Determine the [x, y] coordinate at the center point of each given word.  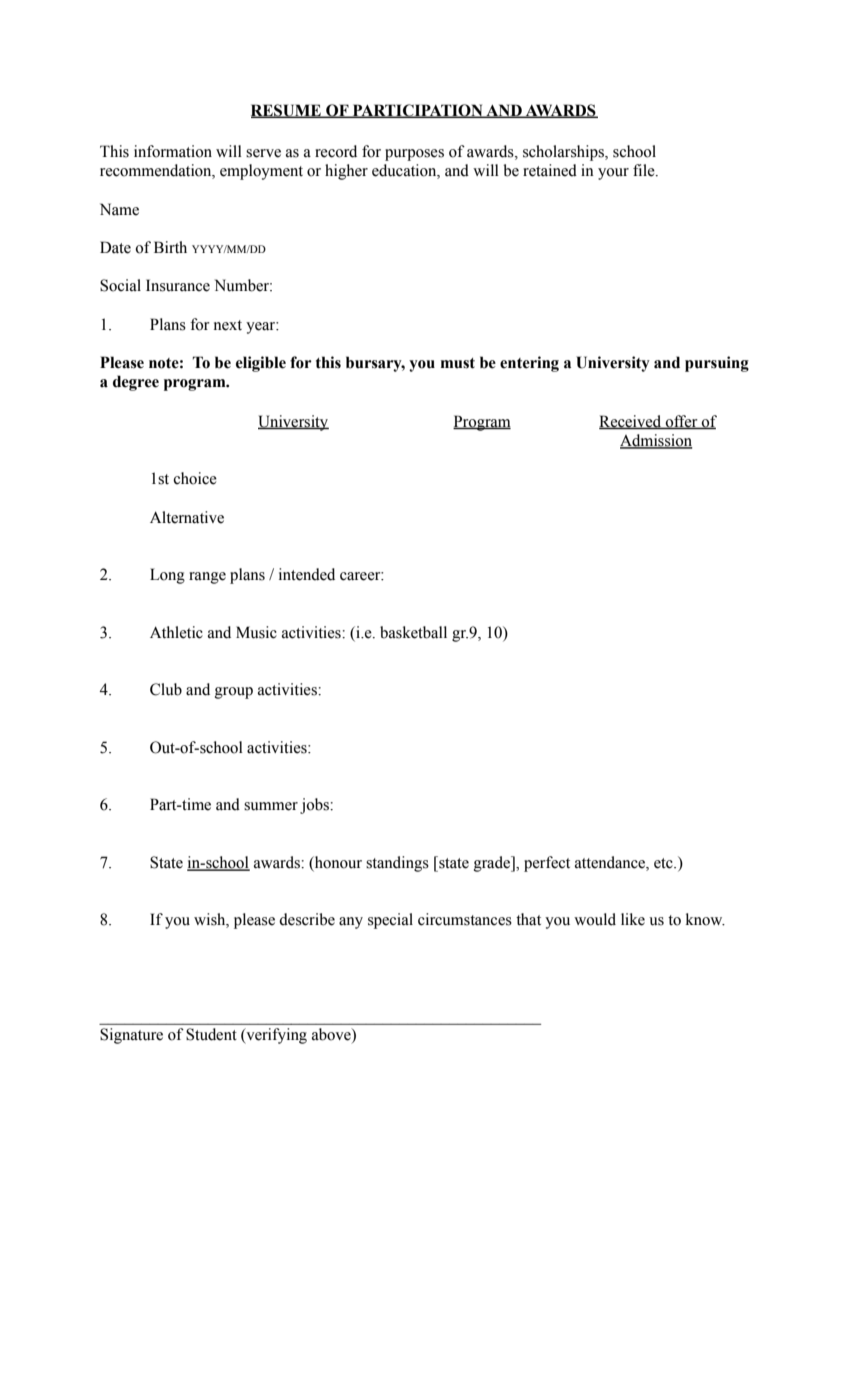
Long [167, 576]
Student [211, 1034]
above [332, 1035]
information [173, 151]
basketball [413, 632]
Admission [656, 441]
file [645, 170]
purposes [414, 155]
